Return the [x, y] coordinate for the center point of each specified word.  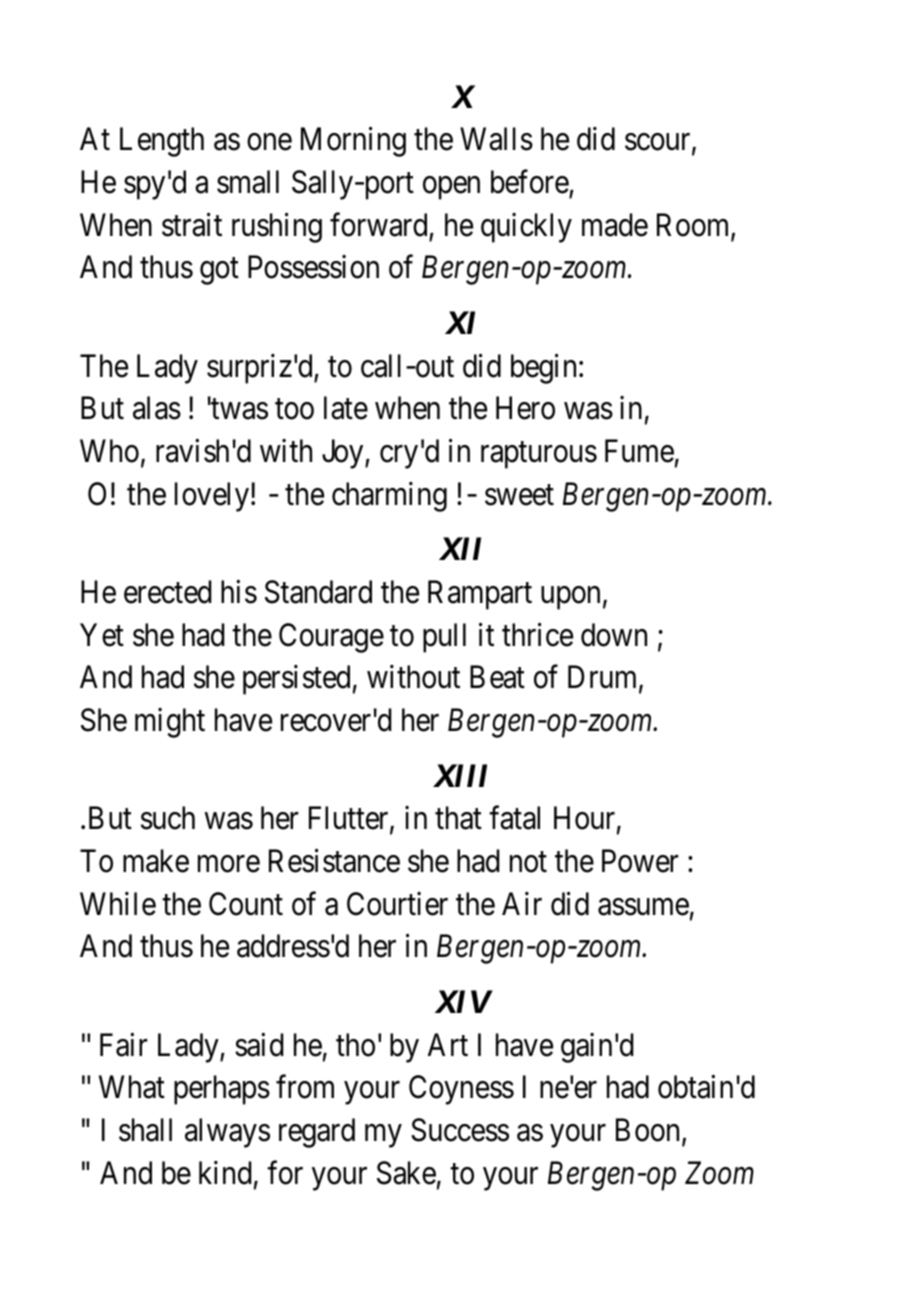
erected [168, 592]
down [614, 635]
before [530, 182]
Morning [353, 142]
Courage [331, 638]
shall [145, 1130]
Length [162, 142]
